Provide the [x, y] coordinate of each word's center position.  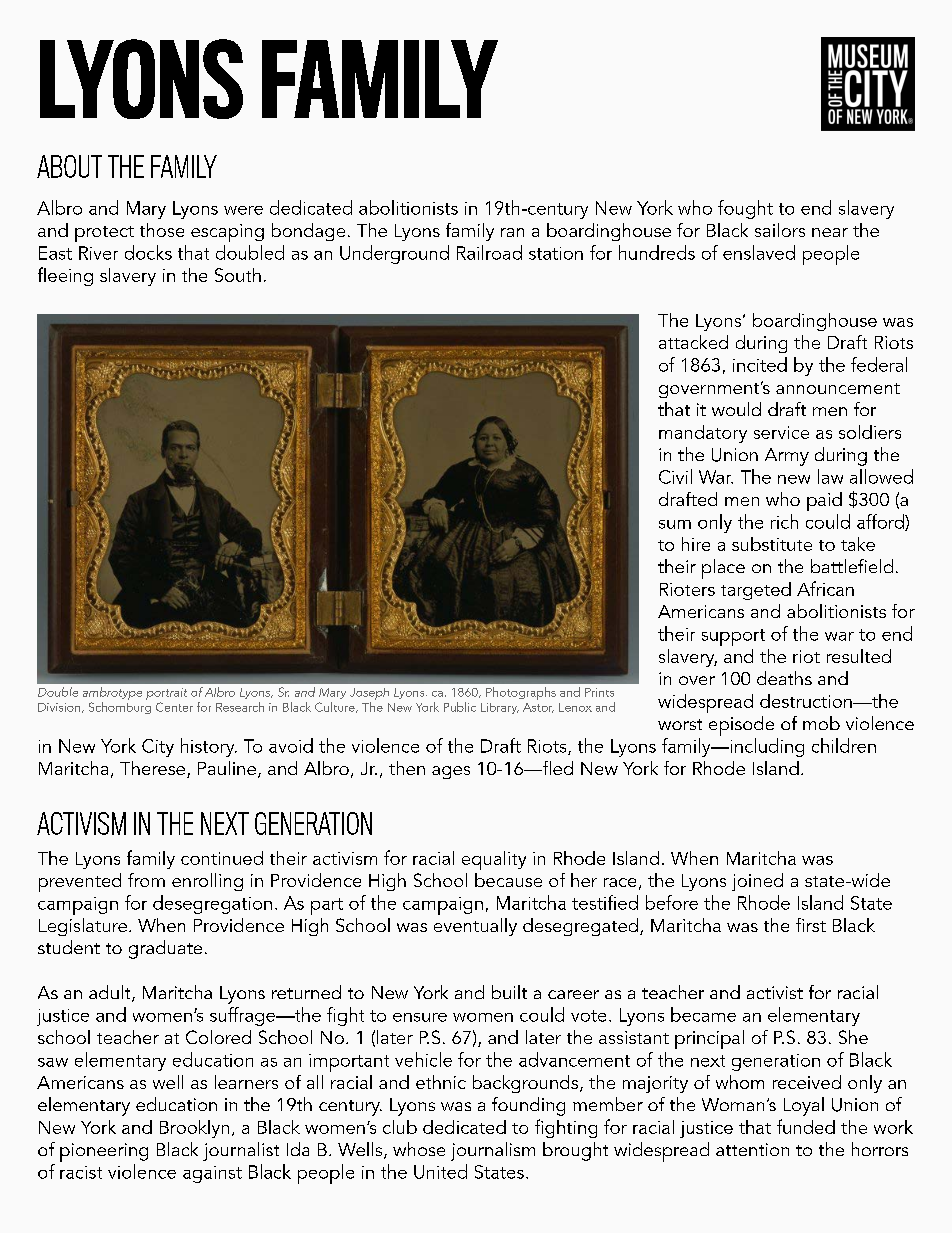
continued [222, 858]
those [162, 230]
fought [745, 209]
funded [806, 1126]
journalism [493, 1151]
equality [494, 860]
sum [675, 524]
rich [784, 521]
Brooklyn [194, 1129]
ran [512, 232]
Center [174, 707]
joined [757, 882]
